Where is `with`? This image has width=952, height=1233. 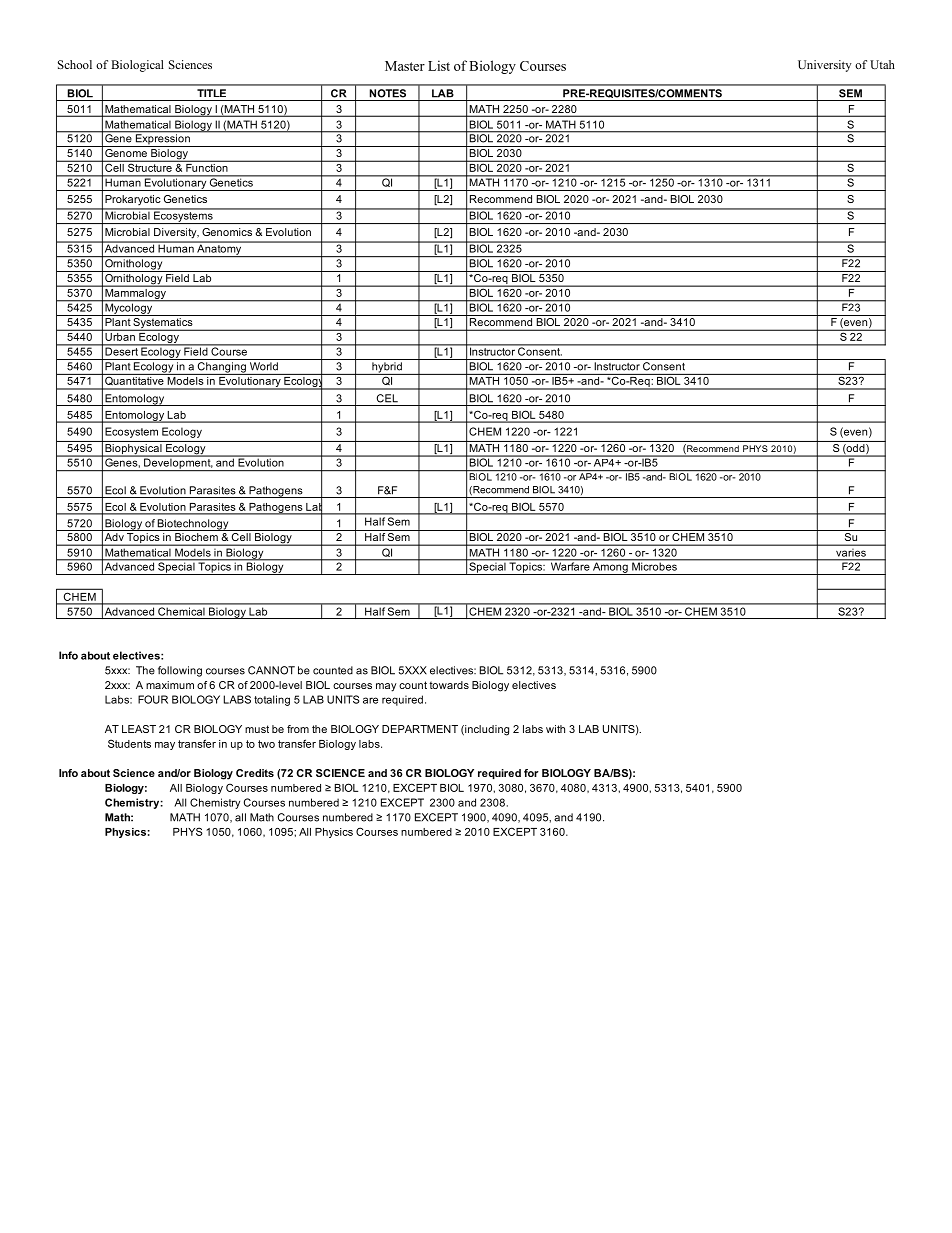 with is located at coordinates (555, 729).
